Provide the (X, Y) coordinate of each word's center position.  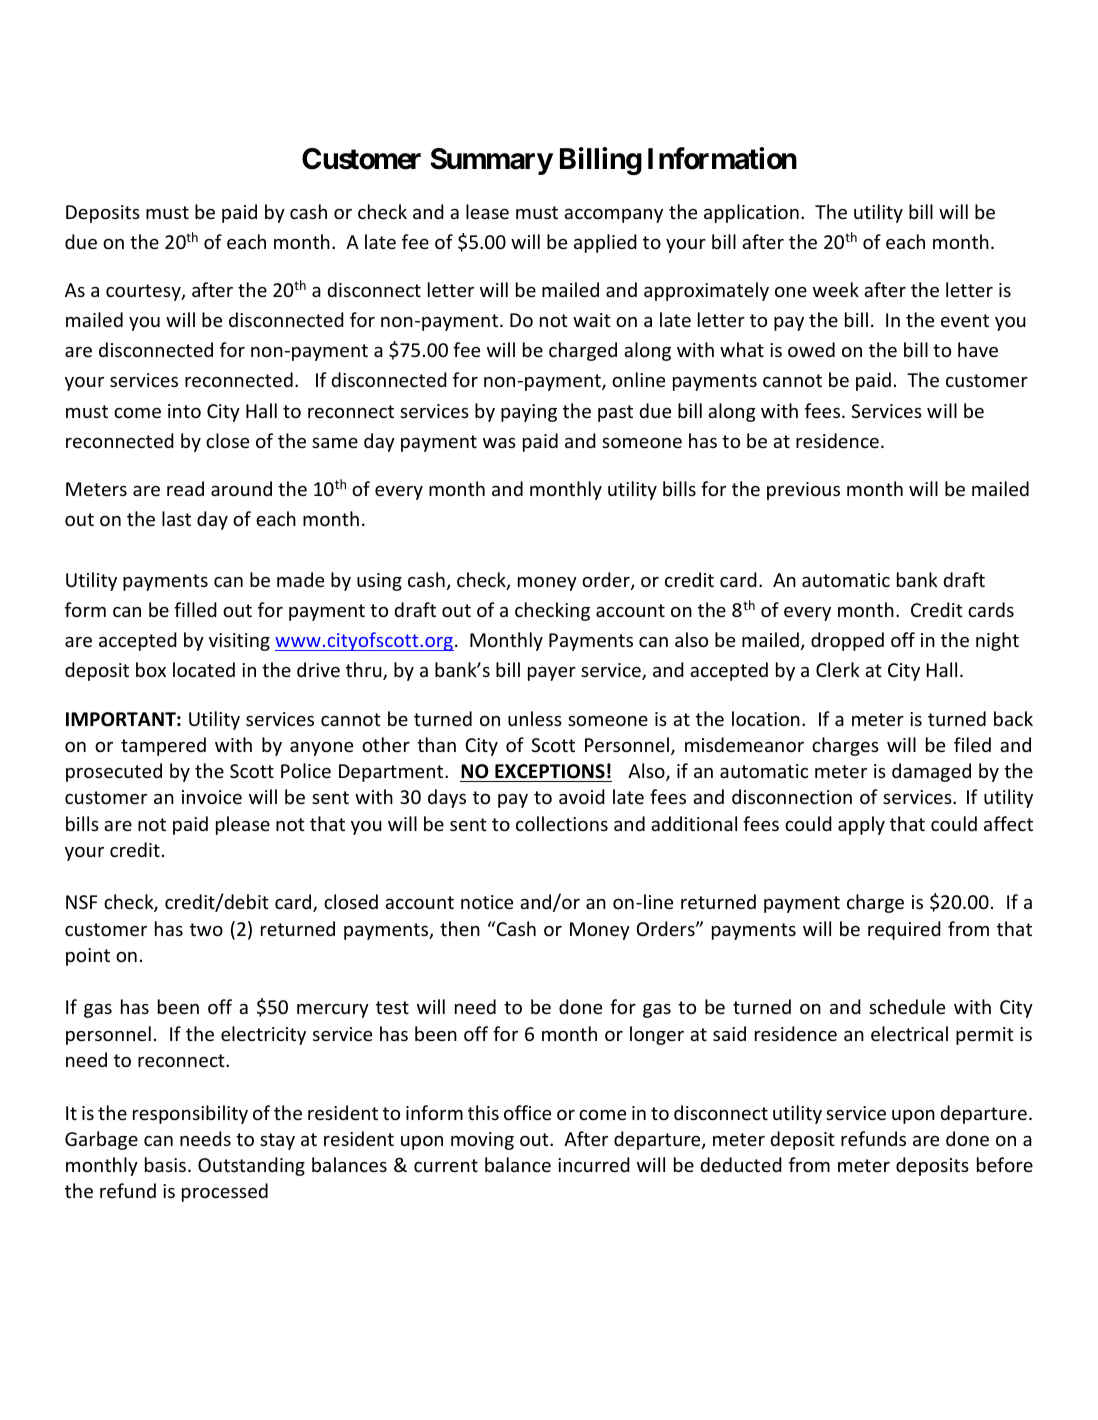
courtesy (144, 292)
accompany (613, 216)
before (1005, 1164)
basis (165, 1164)
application (751, 213)
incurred (594, 1164)
